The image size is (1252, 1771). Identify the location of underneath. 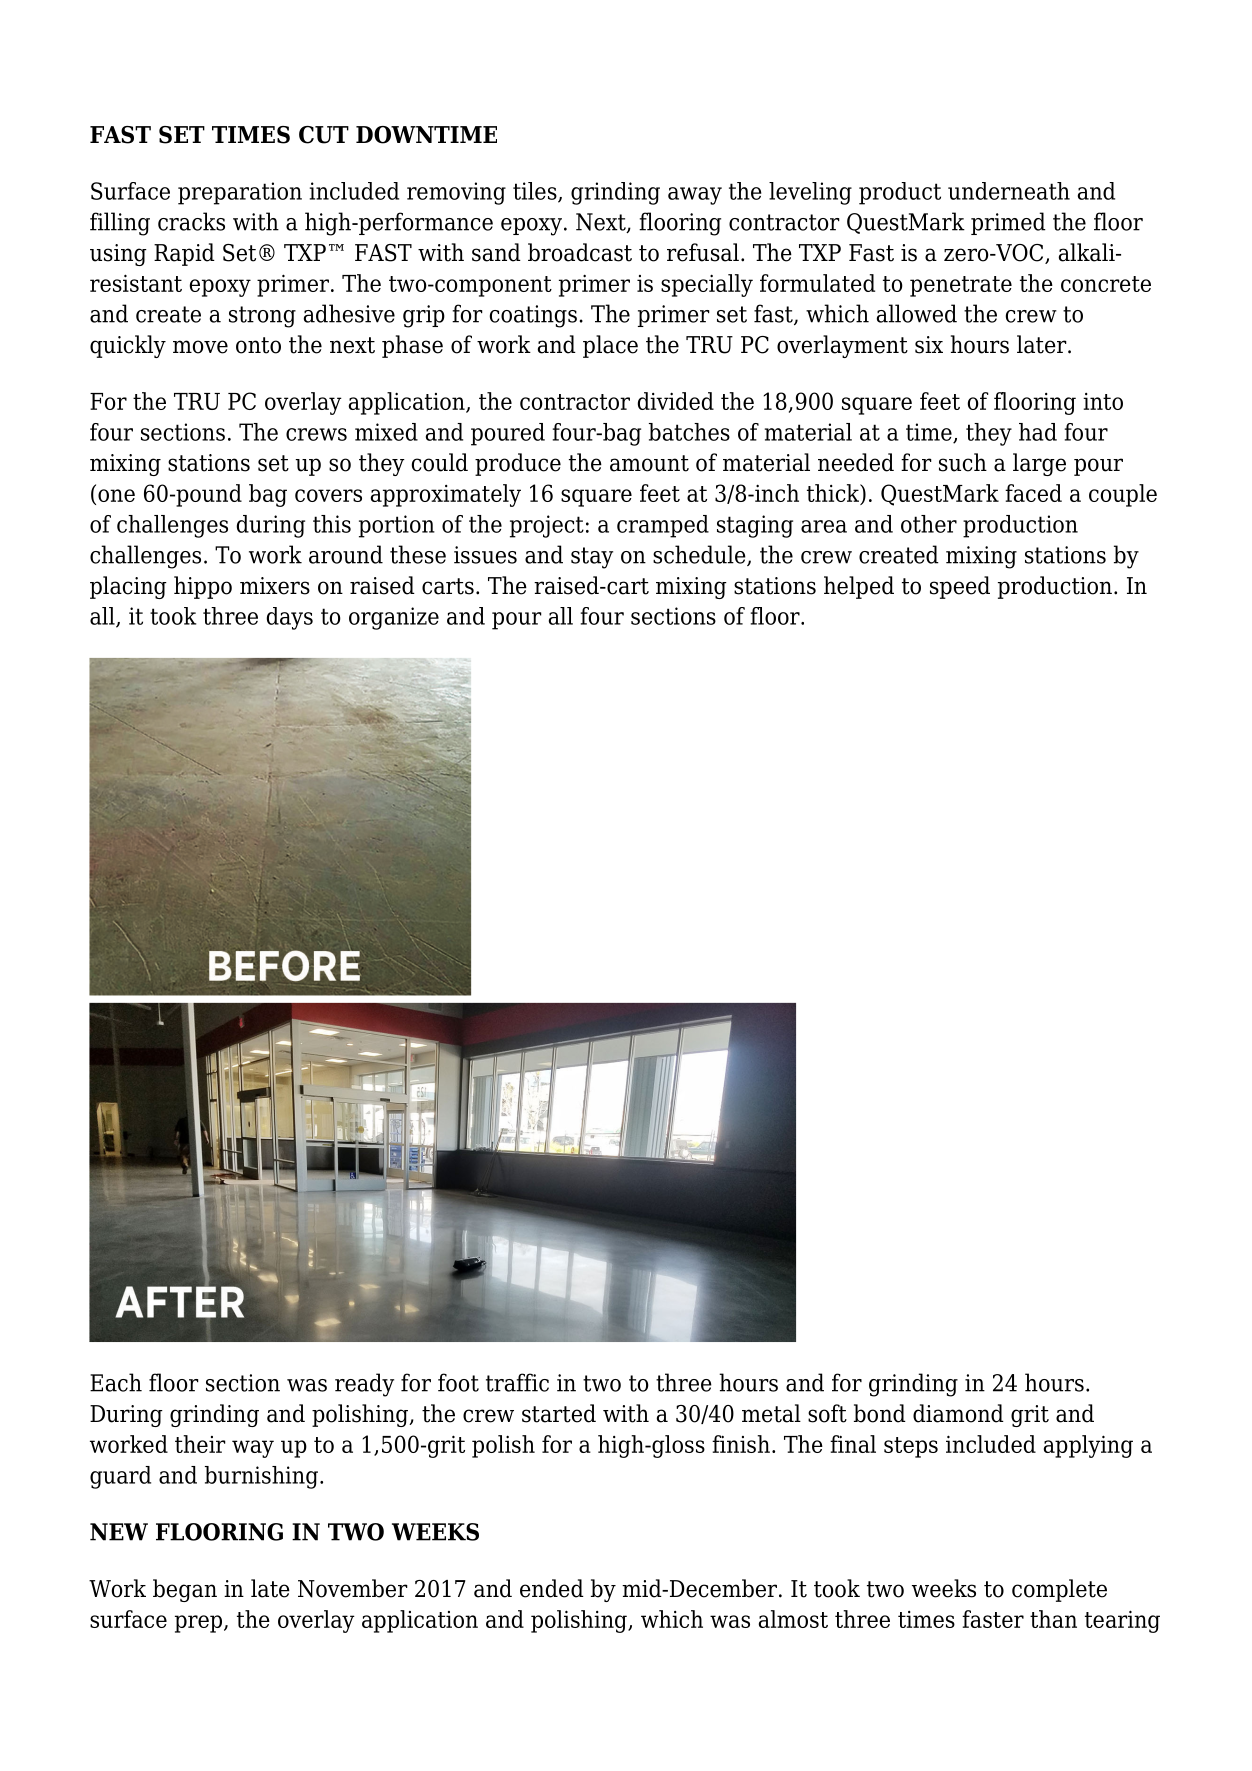
(1009, 191).
